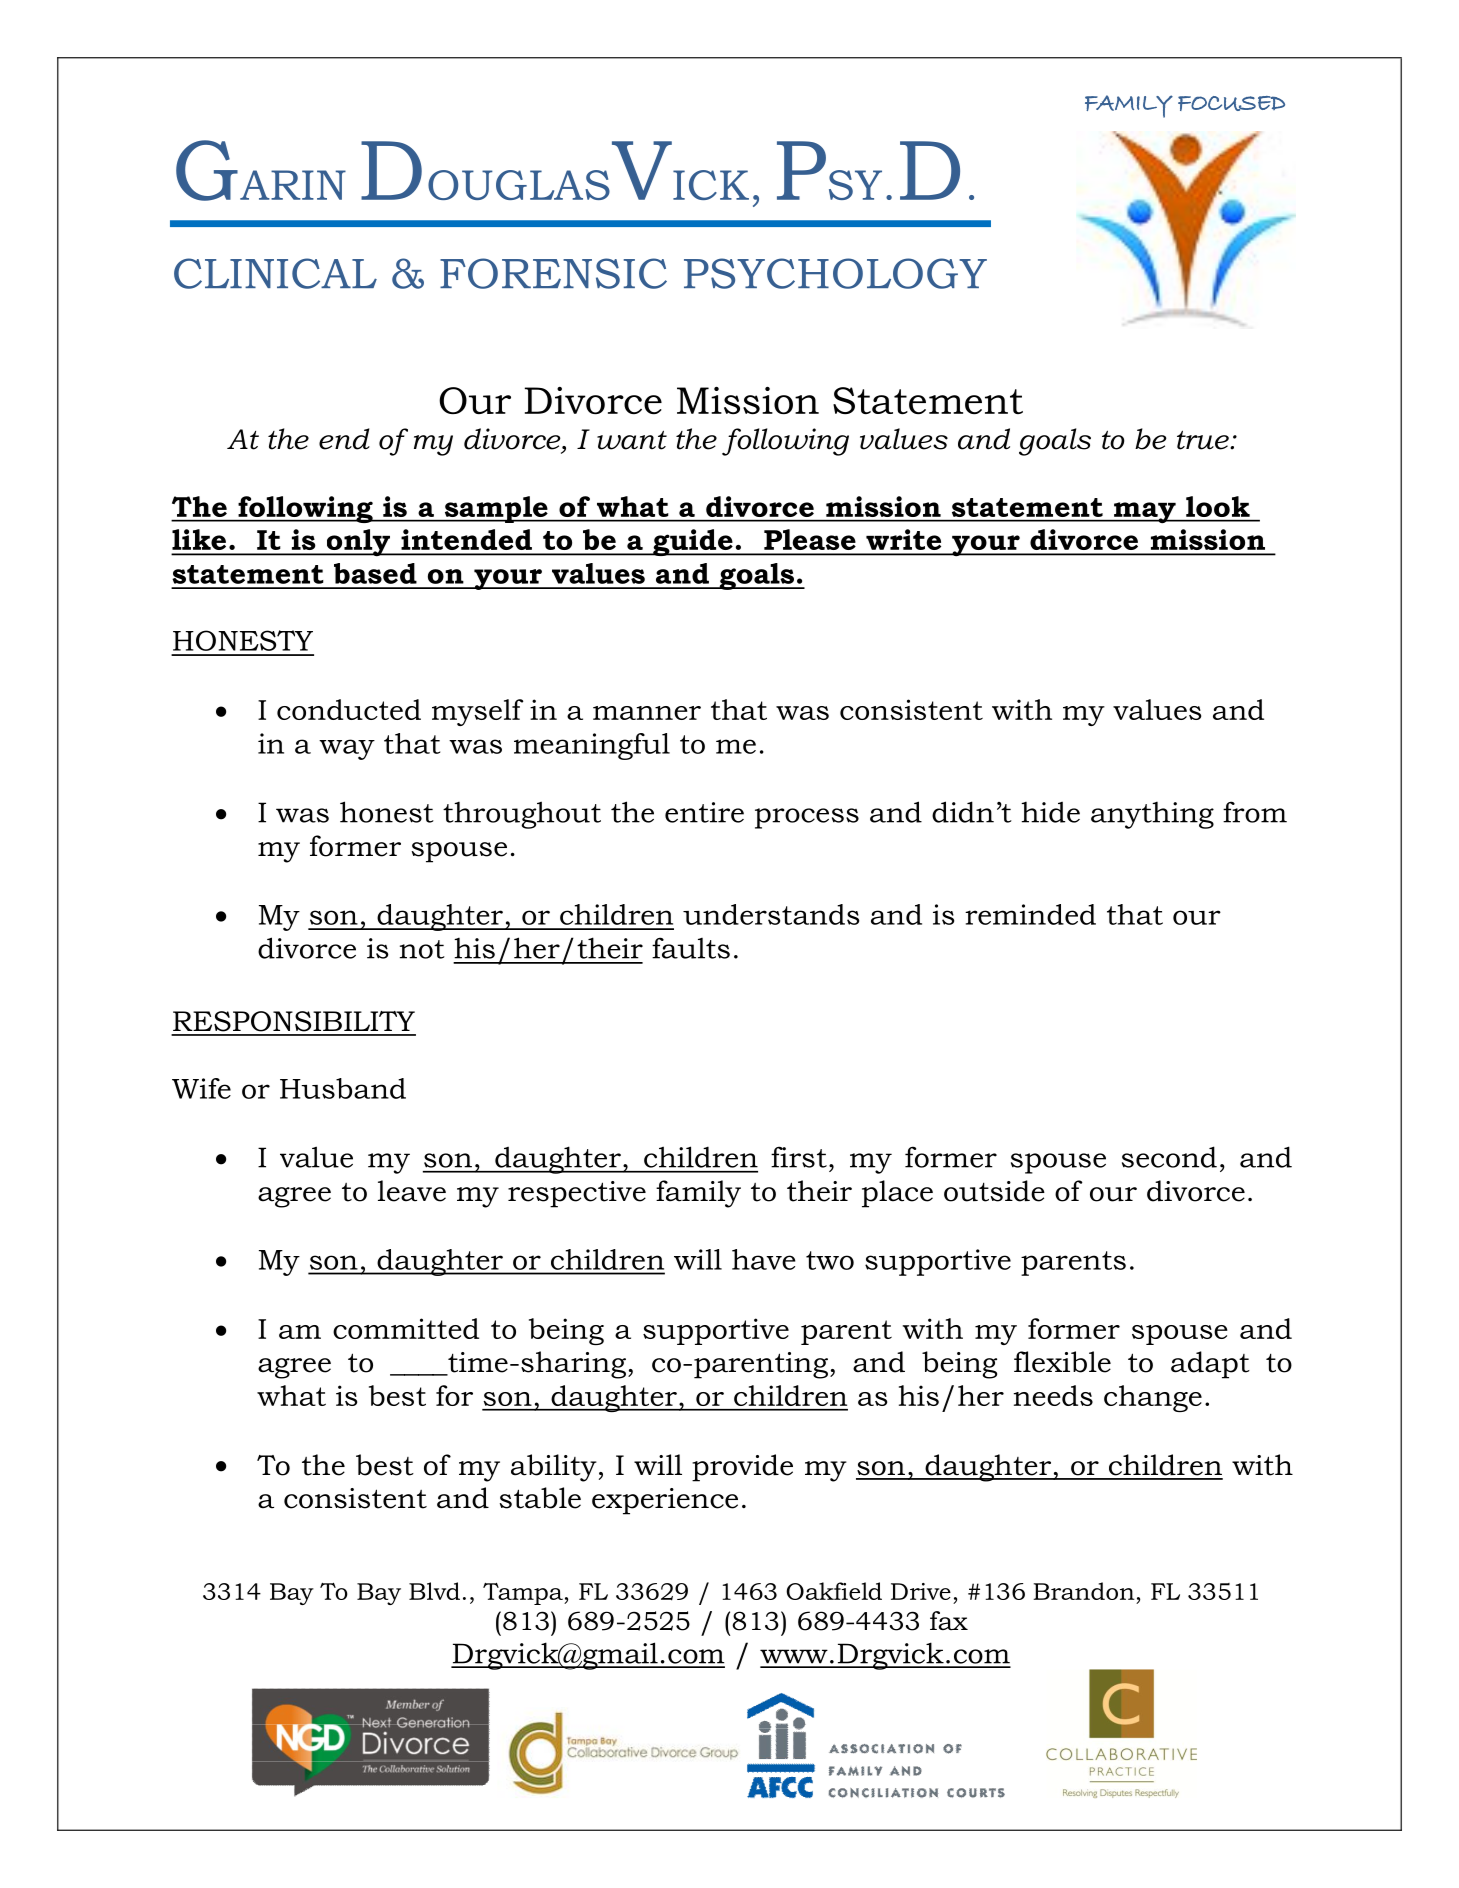 This screenshot has height=1888, width=1459. I want to click on Blvd, so click(434, 1591).
